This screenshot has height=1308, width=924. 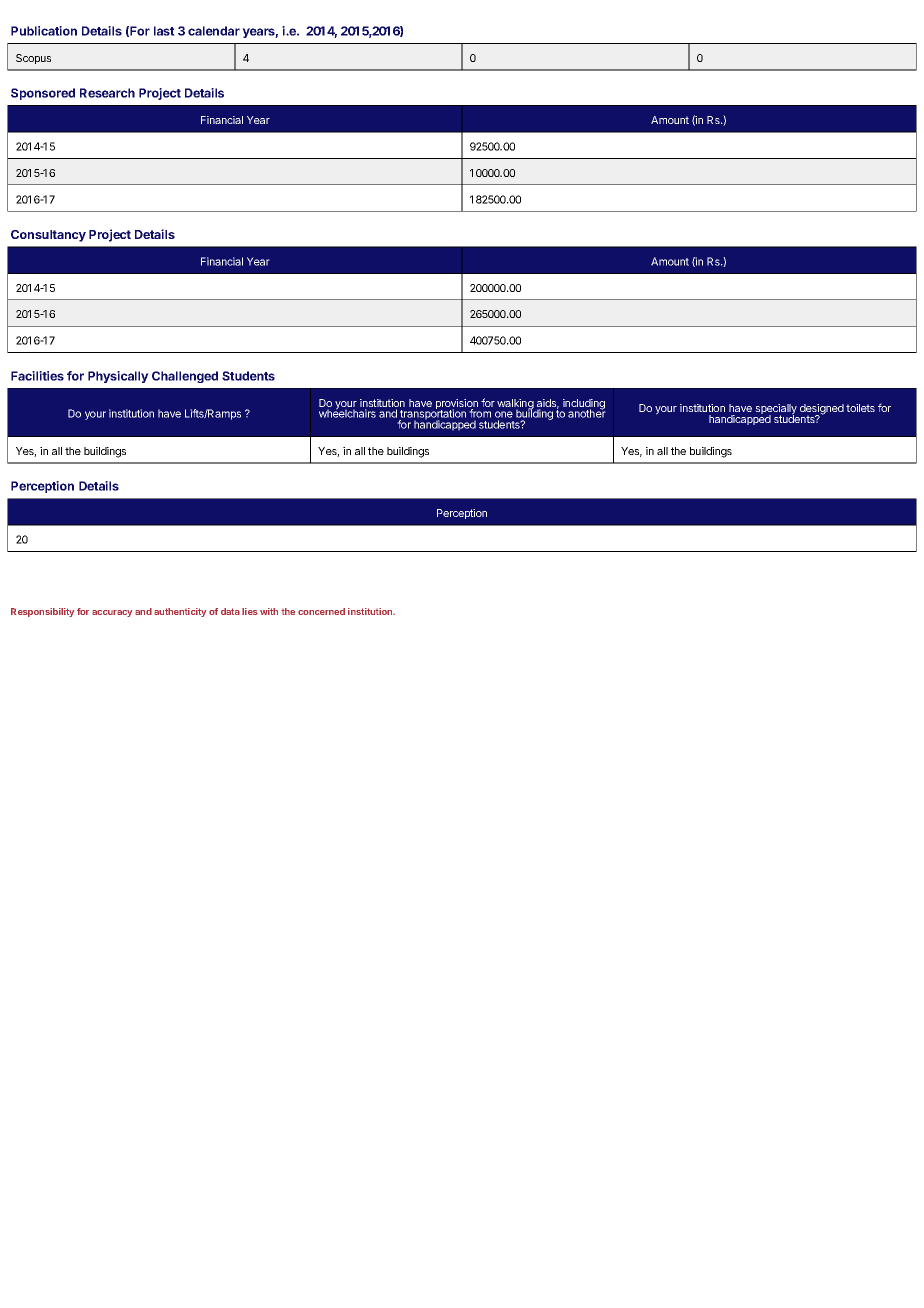 What do you see at coordinates (107, 93) in the screenshot?
I see `Research` at bounding box center [107, 93].
